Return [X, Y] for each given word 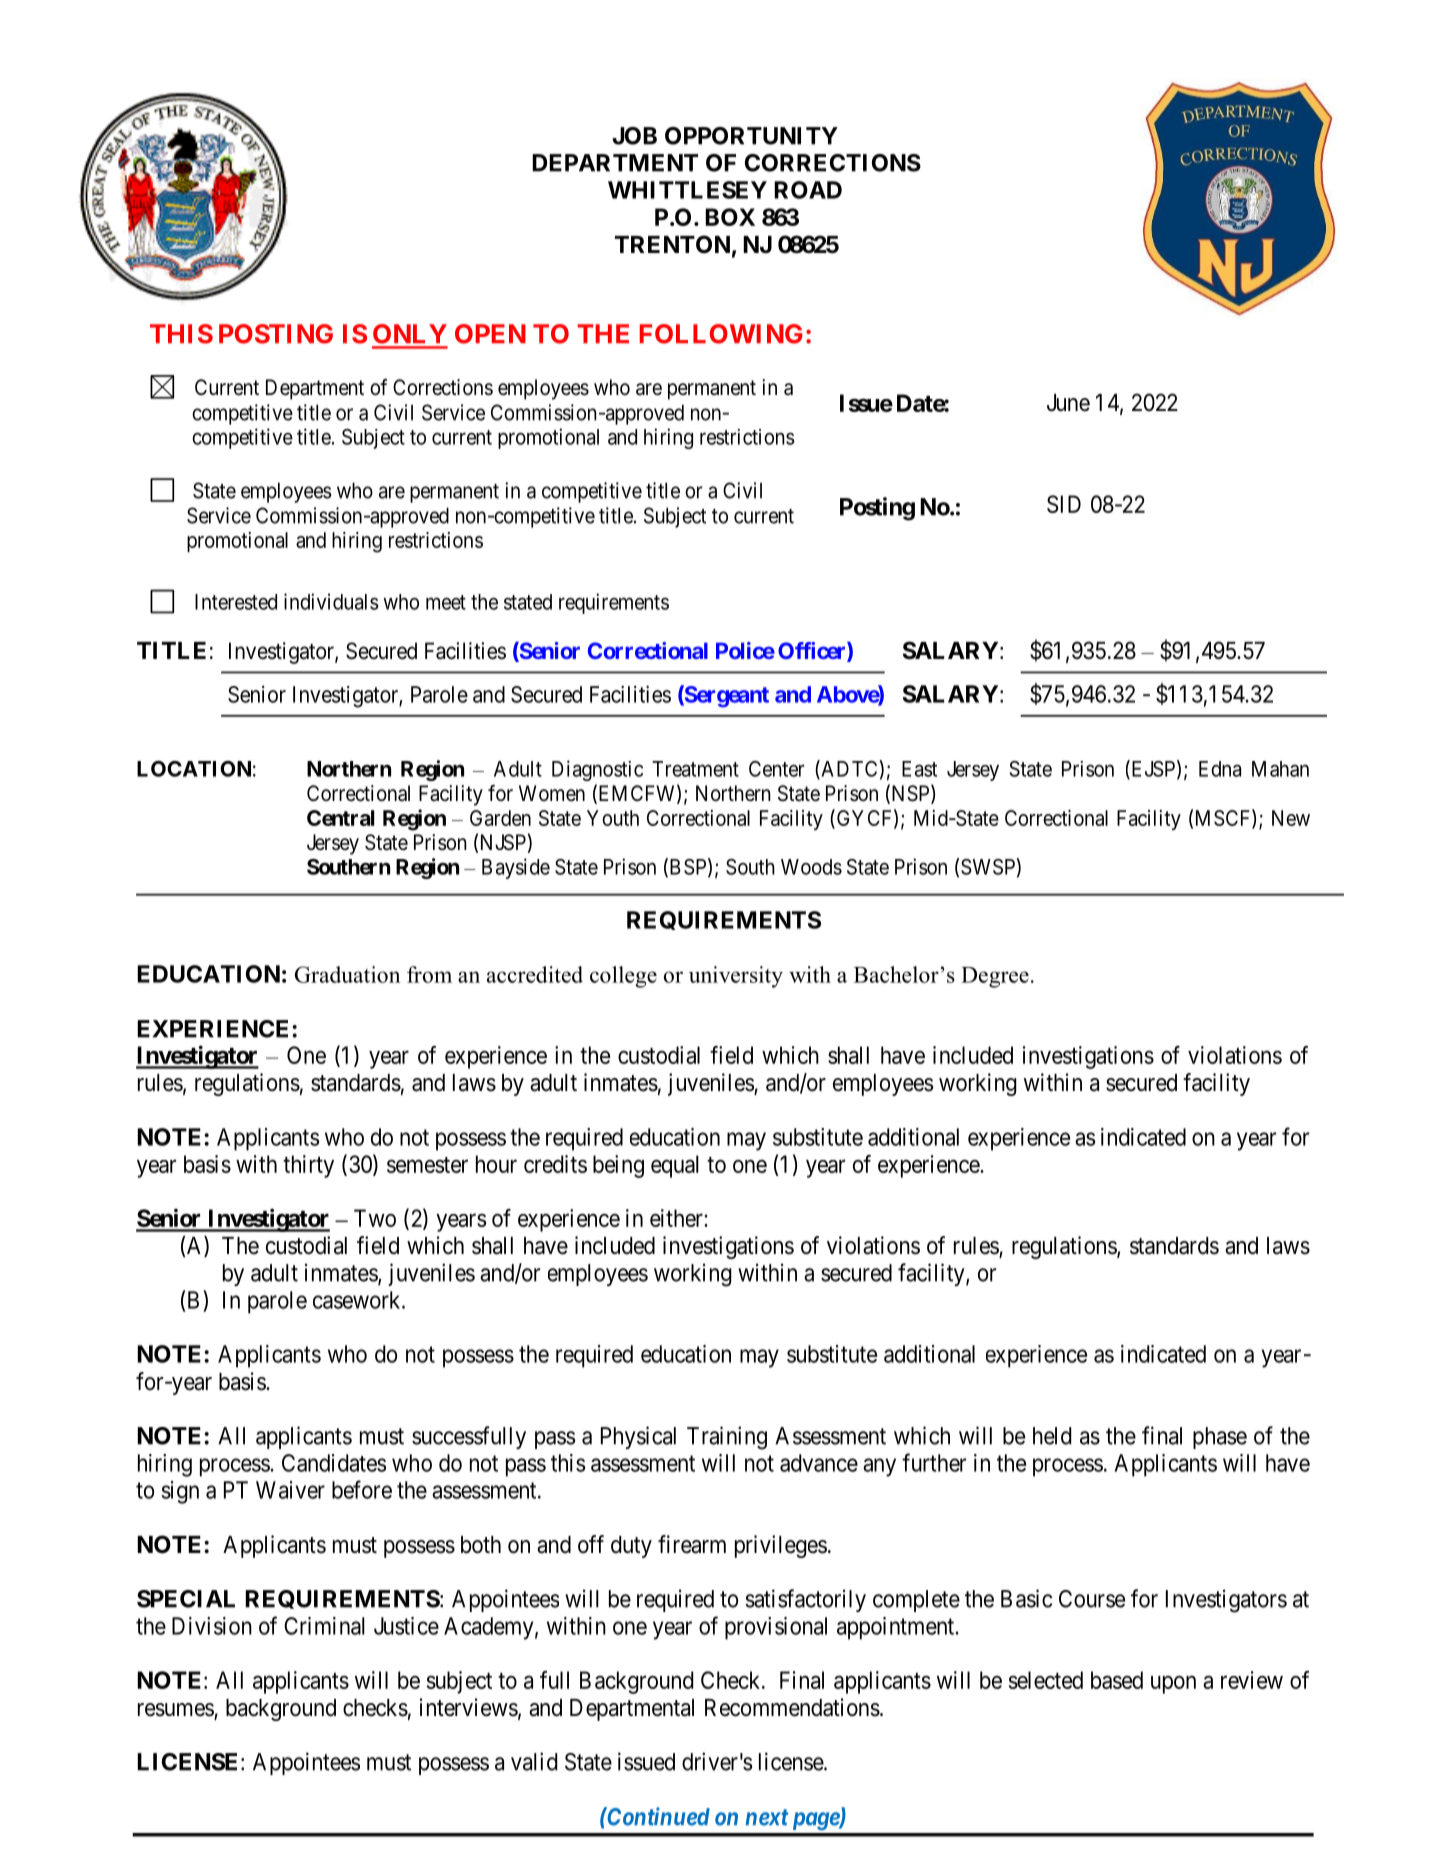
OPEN [490, 334]
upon [1173, 1684]
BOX [730, 217]
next [767, 1817]
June [1068, 403]
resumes [176, 1711]
